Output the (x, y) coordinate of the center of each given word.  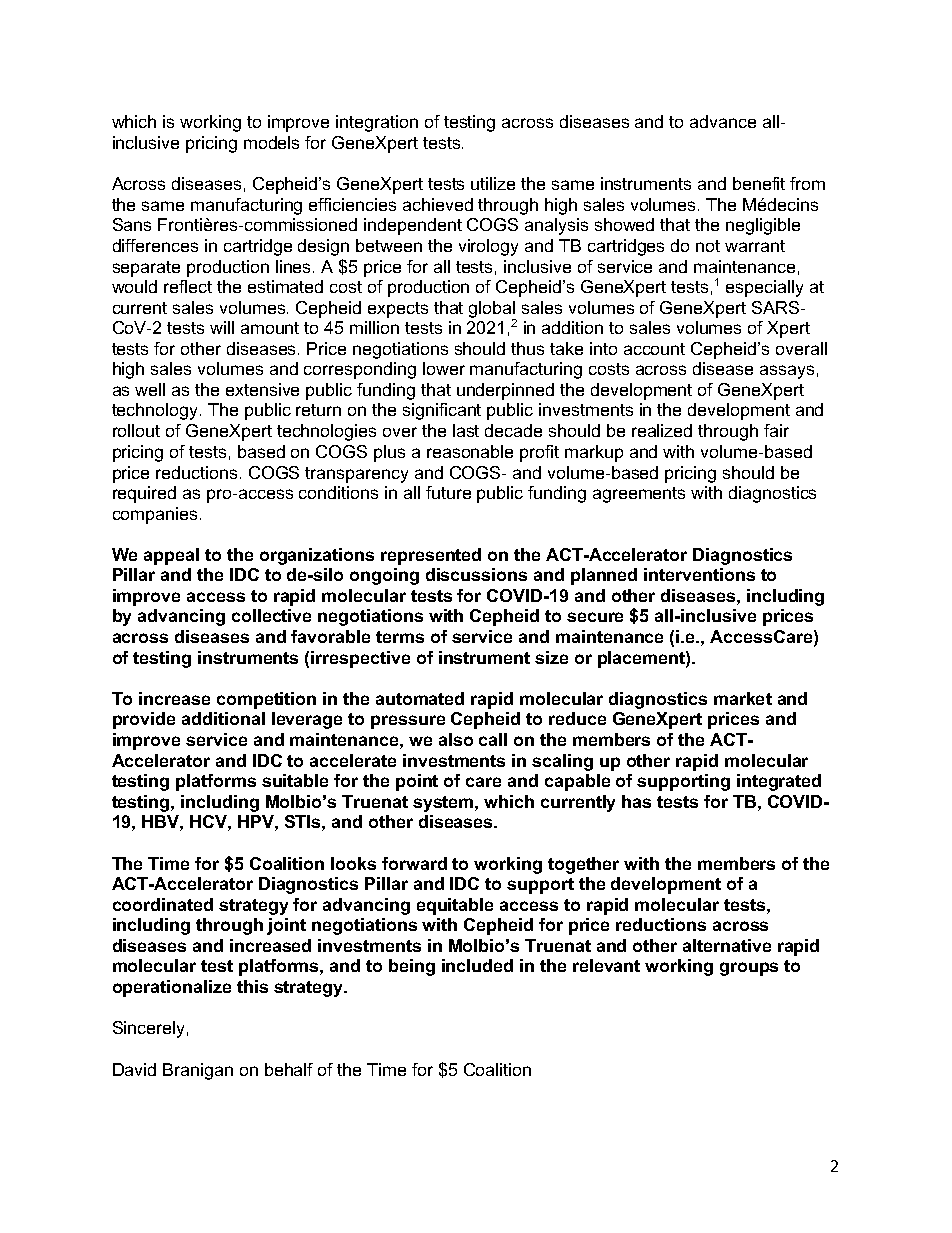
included (477, 965)
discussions (476, 574)
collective (271, 615)
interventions (699, 574)
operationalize (172, 988)
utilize (493, 183)
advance (723, 121)
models (271, 142)
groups (749, 969)
